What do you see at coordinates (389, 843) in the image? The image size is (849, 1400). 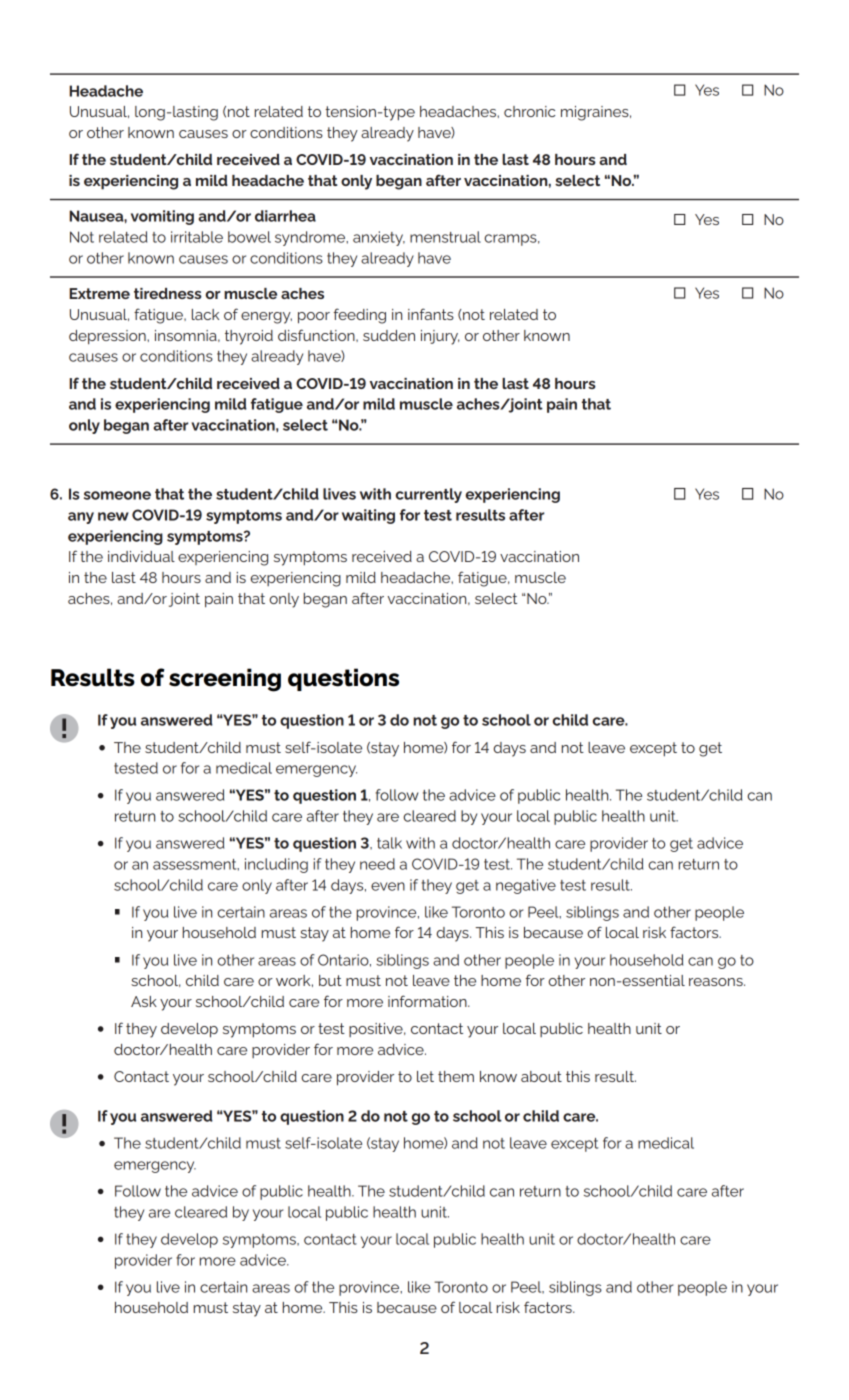 I see `talk` at bounding box center [389, 843].
